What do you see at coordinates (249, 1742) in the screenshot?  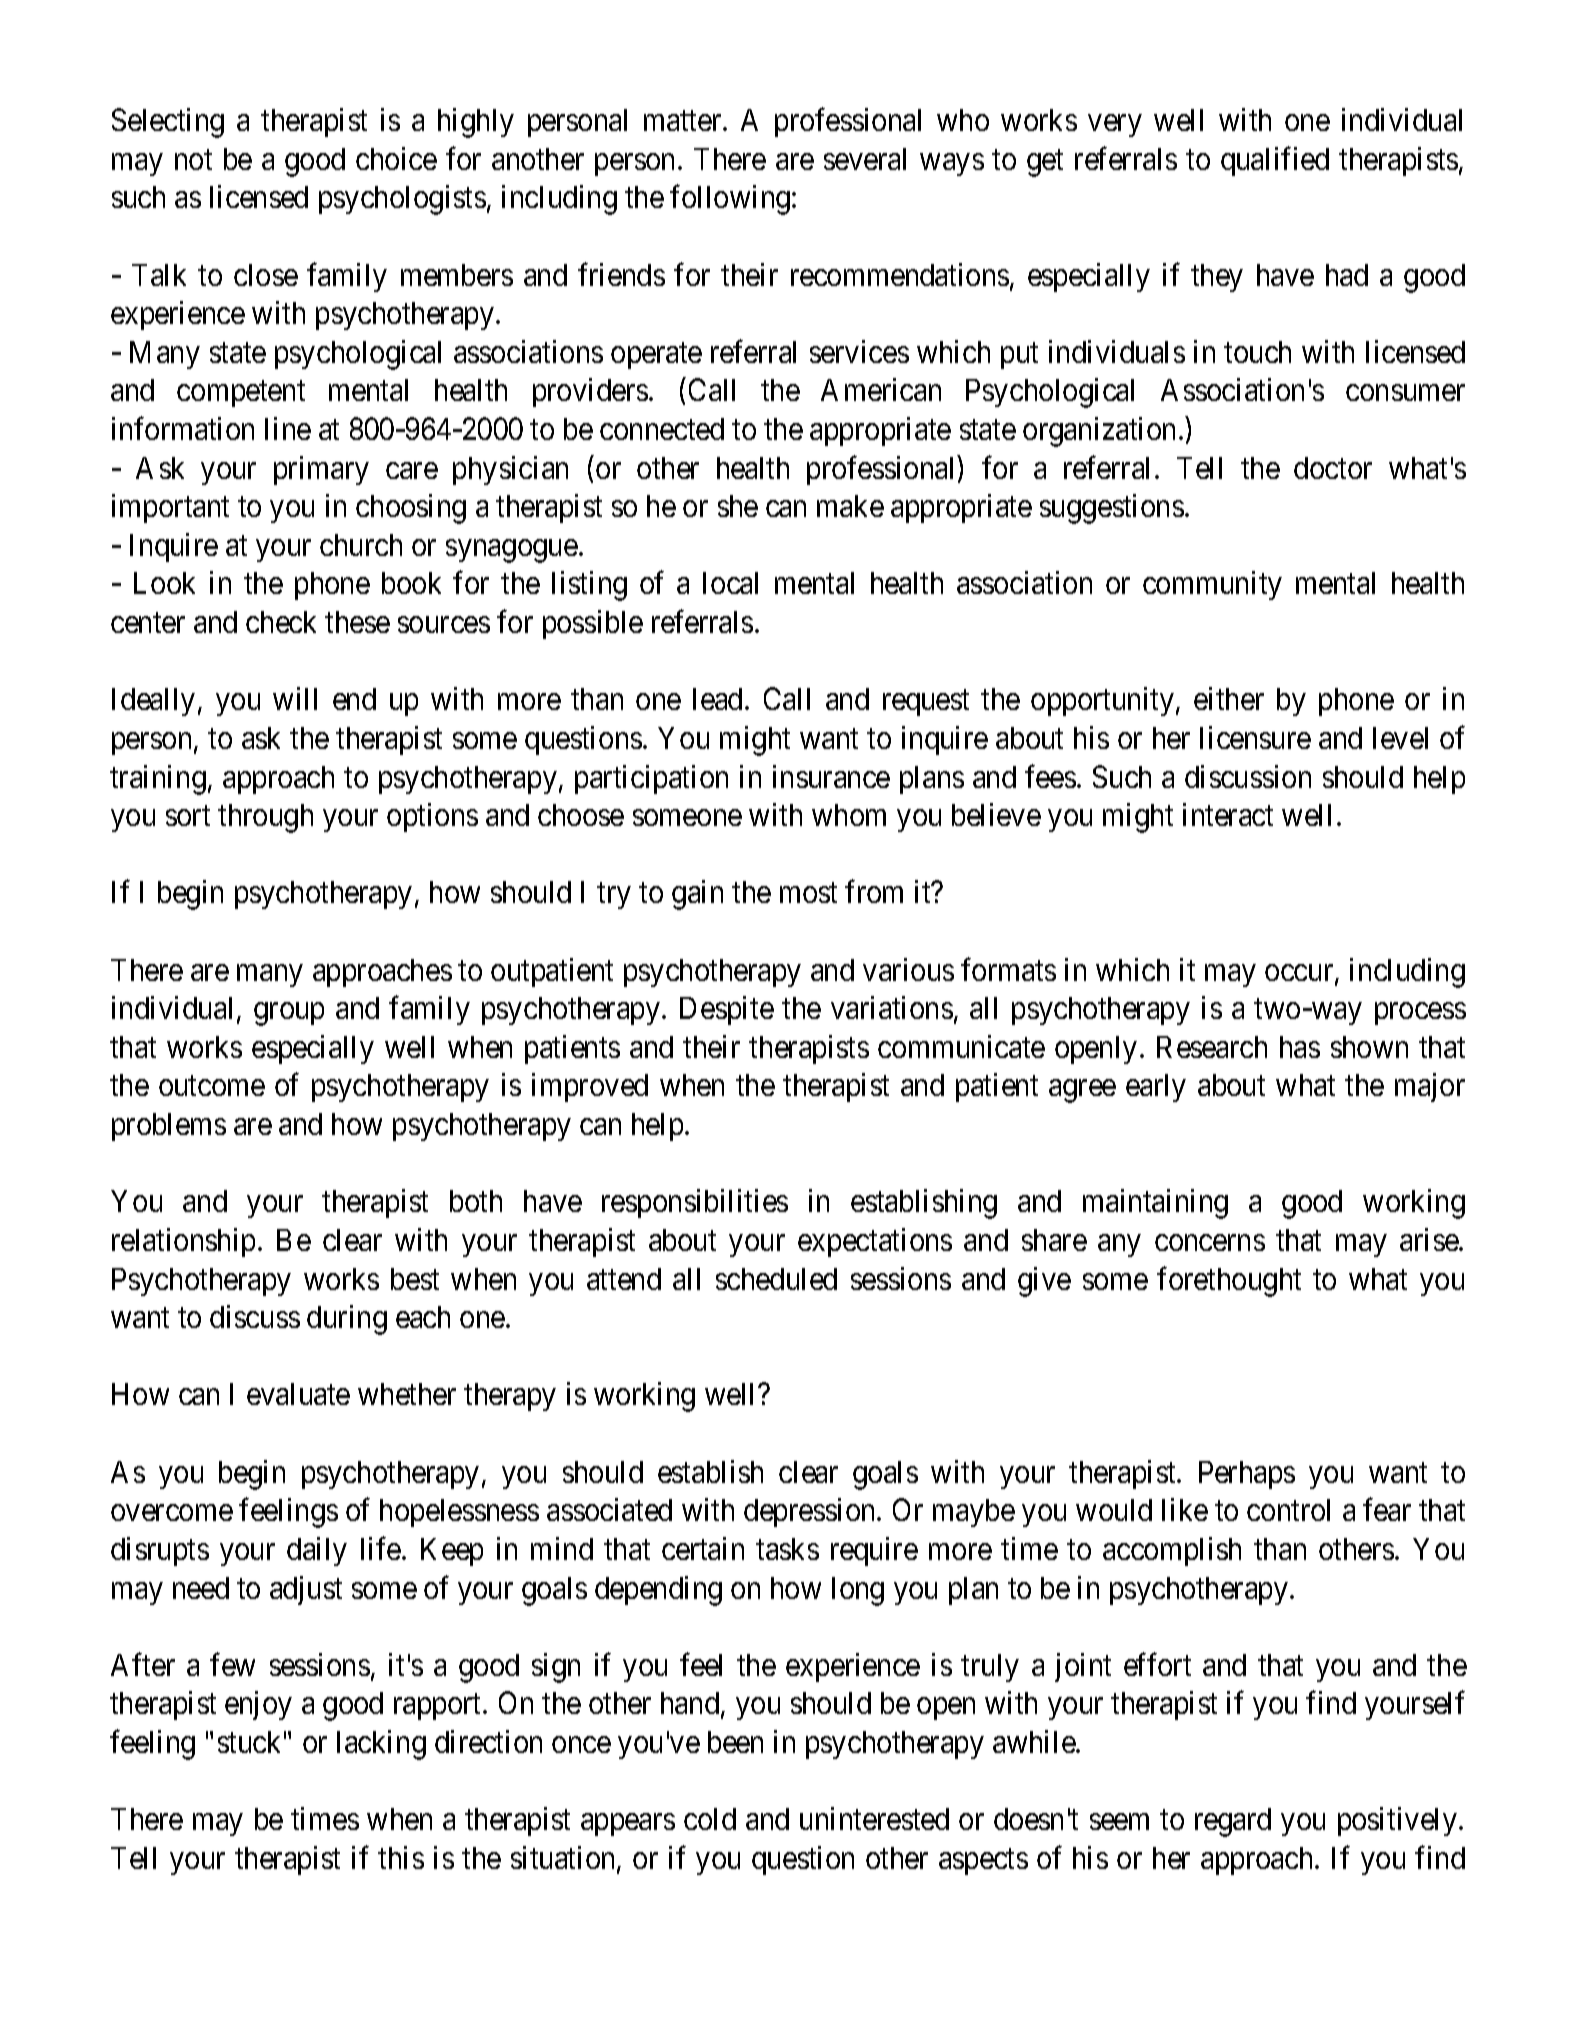 I see `stuck` at bounding box center [249, 1742].
